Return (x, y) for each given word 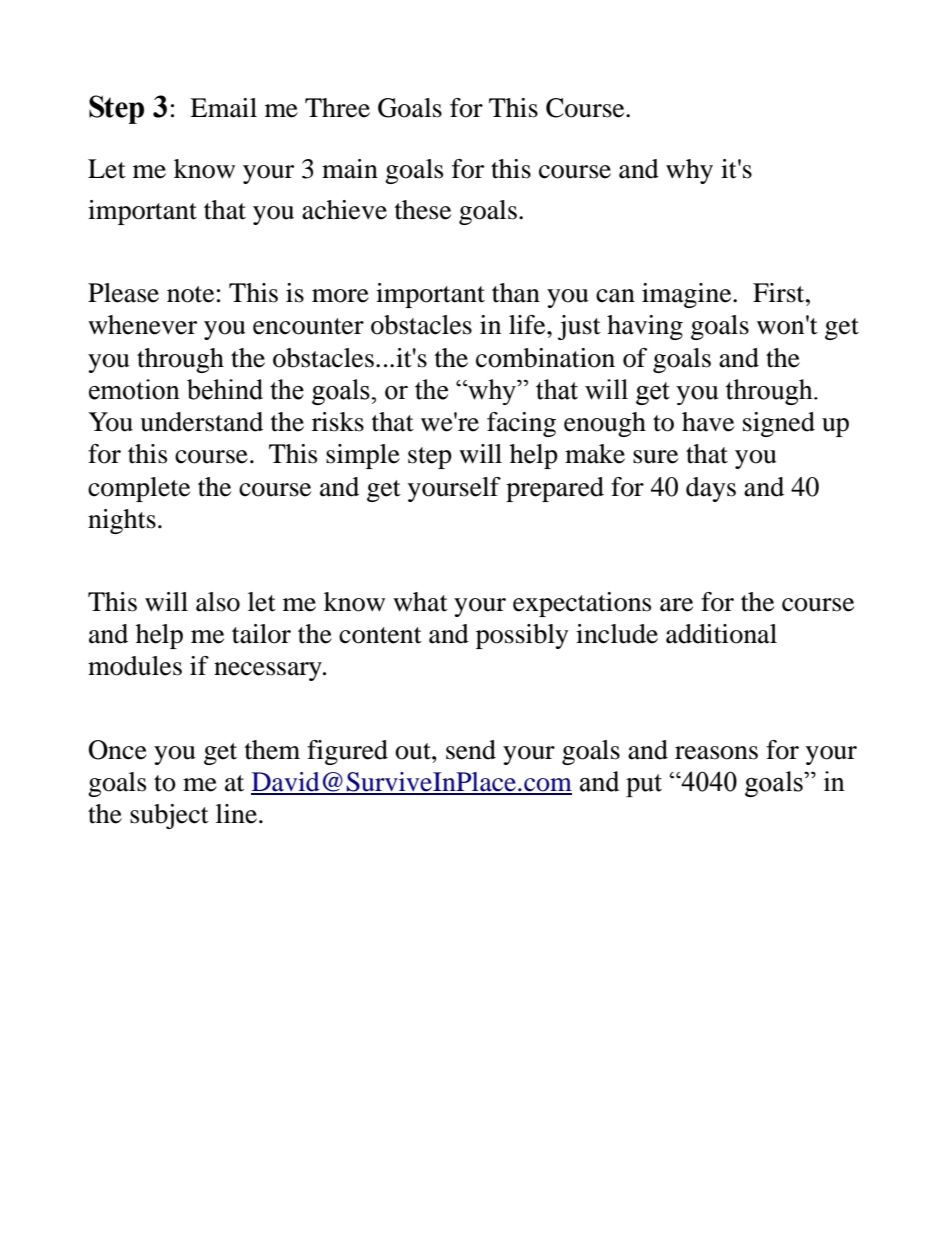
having (645, 327)
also (218, 602)
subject (169, 816)
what (420, 602)
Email (223, 108)
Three (337, 108)
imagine (688, 295)
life (528, 325)
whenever (142, 325)
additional (721, 634)
